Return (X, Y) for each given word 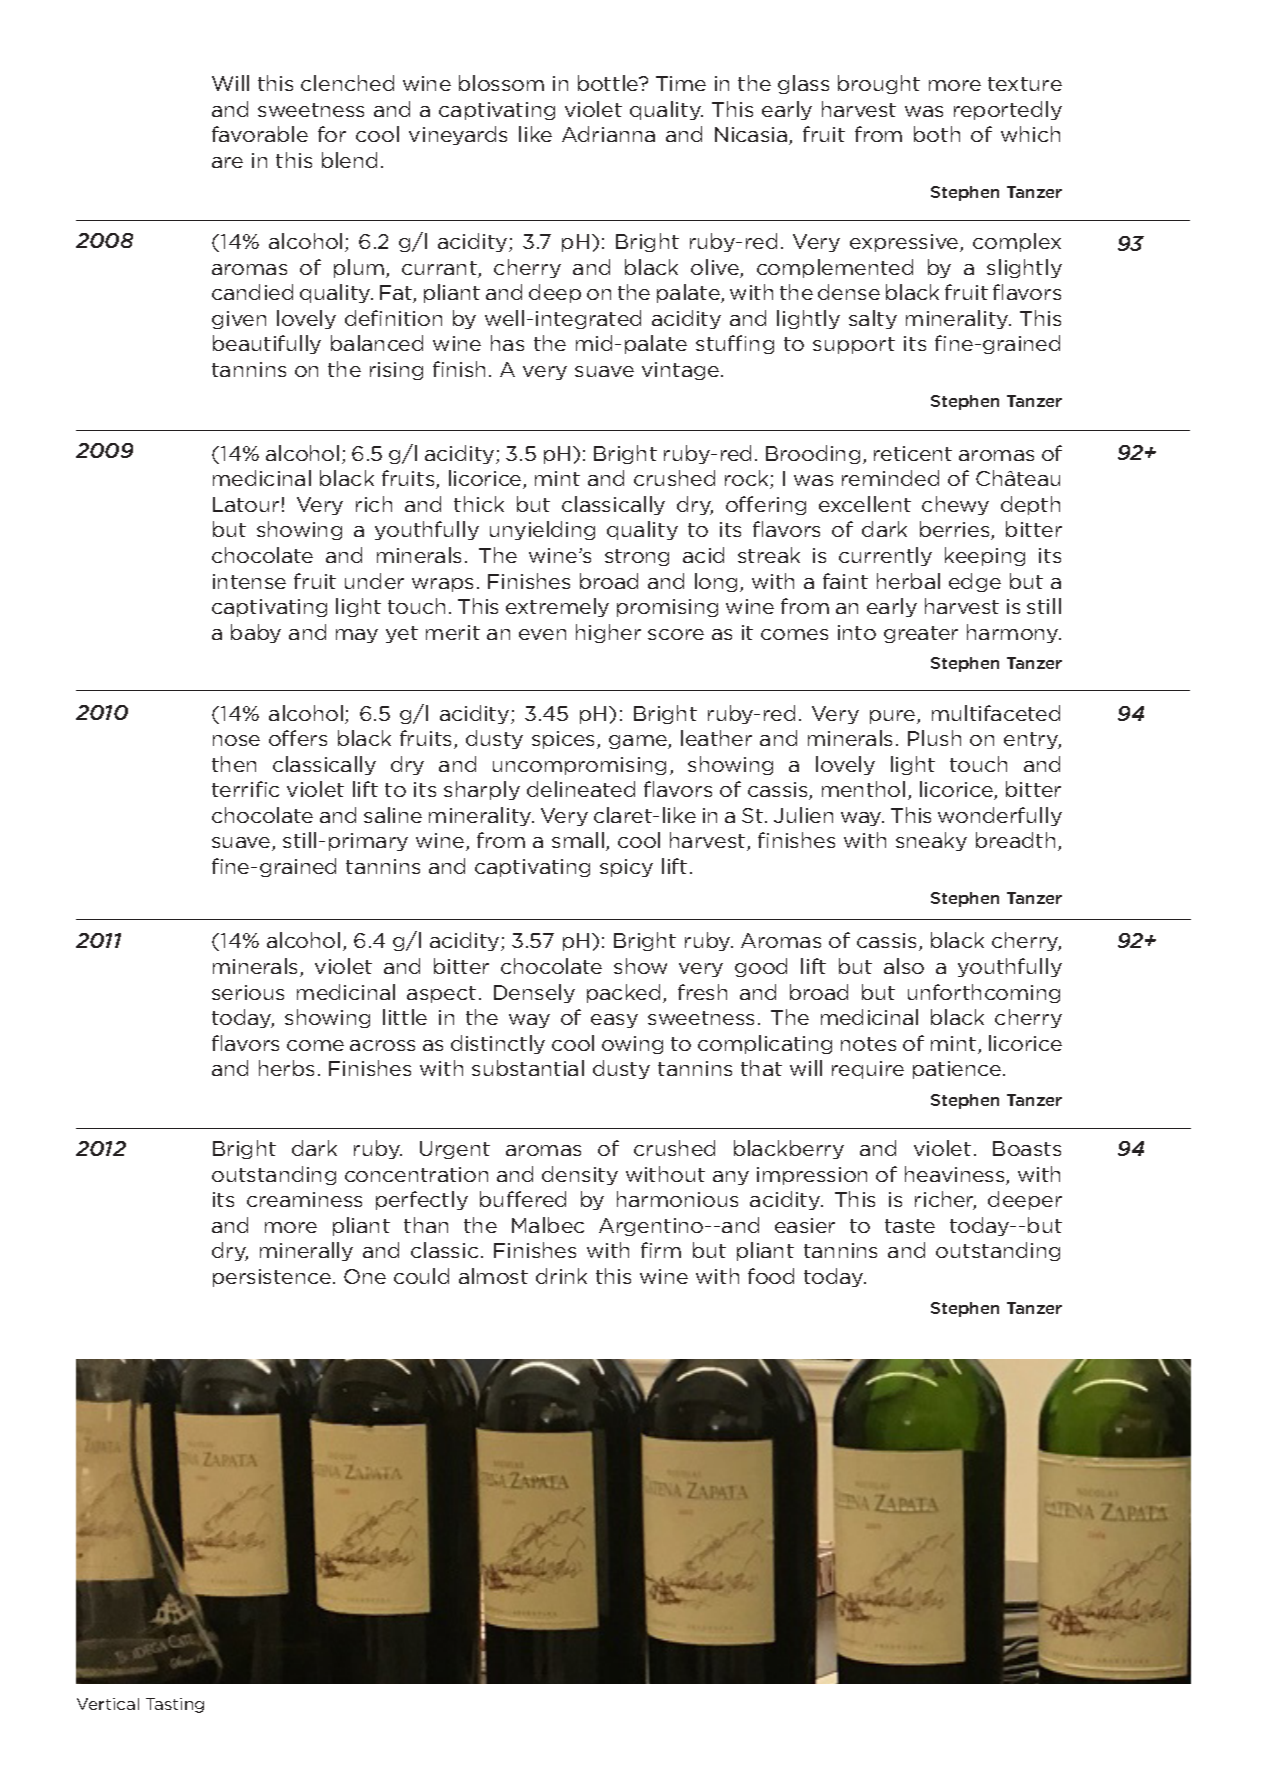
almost (493, 1276)
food (771, 1276)
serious (248, 992)
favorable (260, 134)
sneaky (931, 841)
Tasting (175, 1705)
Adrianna (608, 134)
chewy (955, 505)
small (578, 840)
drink (561, 1276)
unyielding (542, 530)
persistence (272, 1278)
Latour (246, 504)
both (937, 134)
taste (910, 1226)
